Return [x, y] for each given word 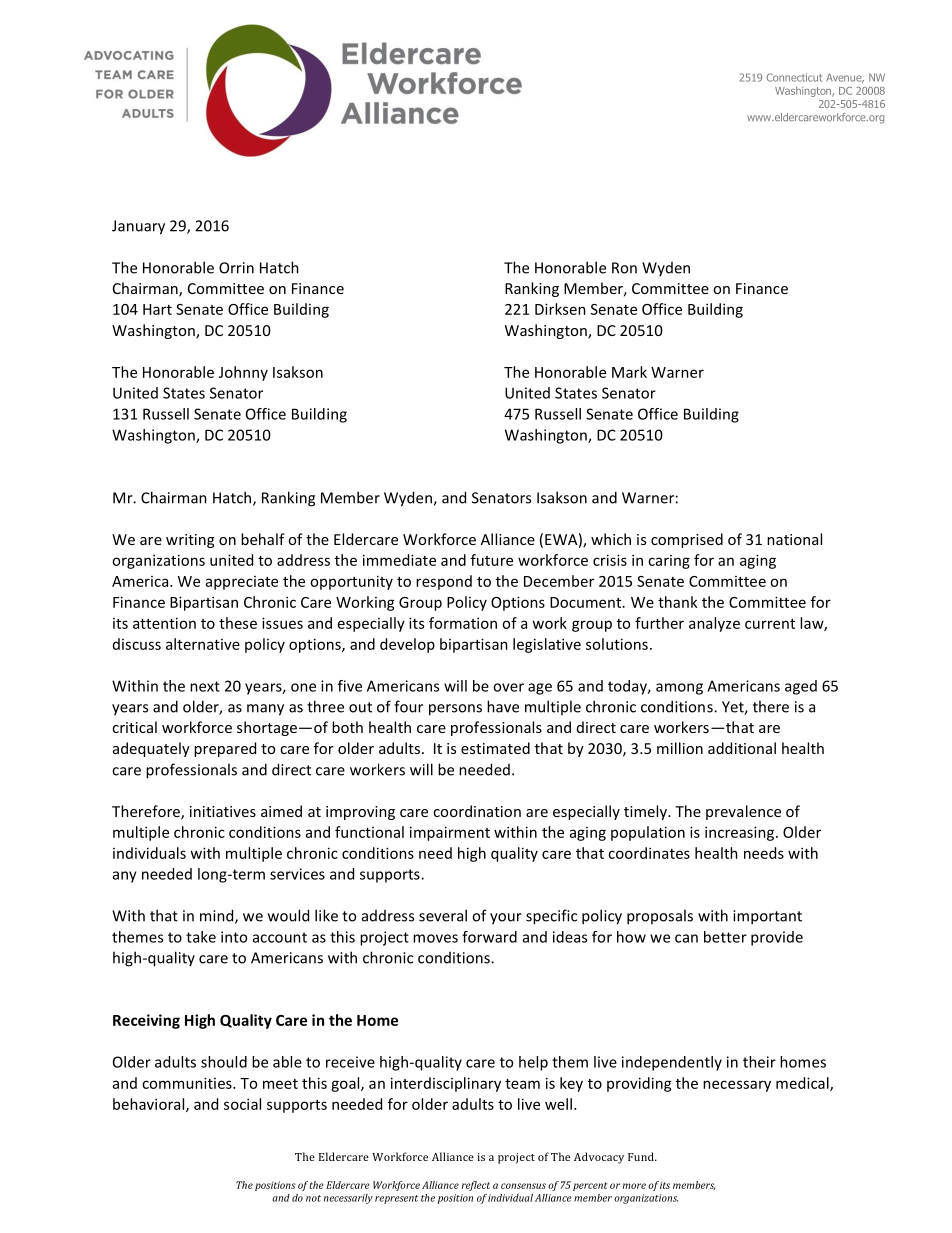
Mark [629, 372]
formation [463, 623]
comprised [687, 540]
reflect [476, 1186]
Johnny [243, 373]
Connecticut [794, 77]
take [201, 937]
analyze [714, 624]
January [138, 227]
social [242, 1104]
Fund [642, 1156]
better [725, 937]
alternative [203, 644]
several [443, 915]
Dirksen [560, 309]
